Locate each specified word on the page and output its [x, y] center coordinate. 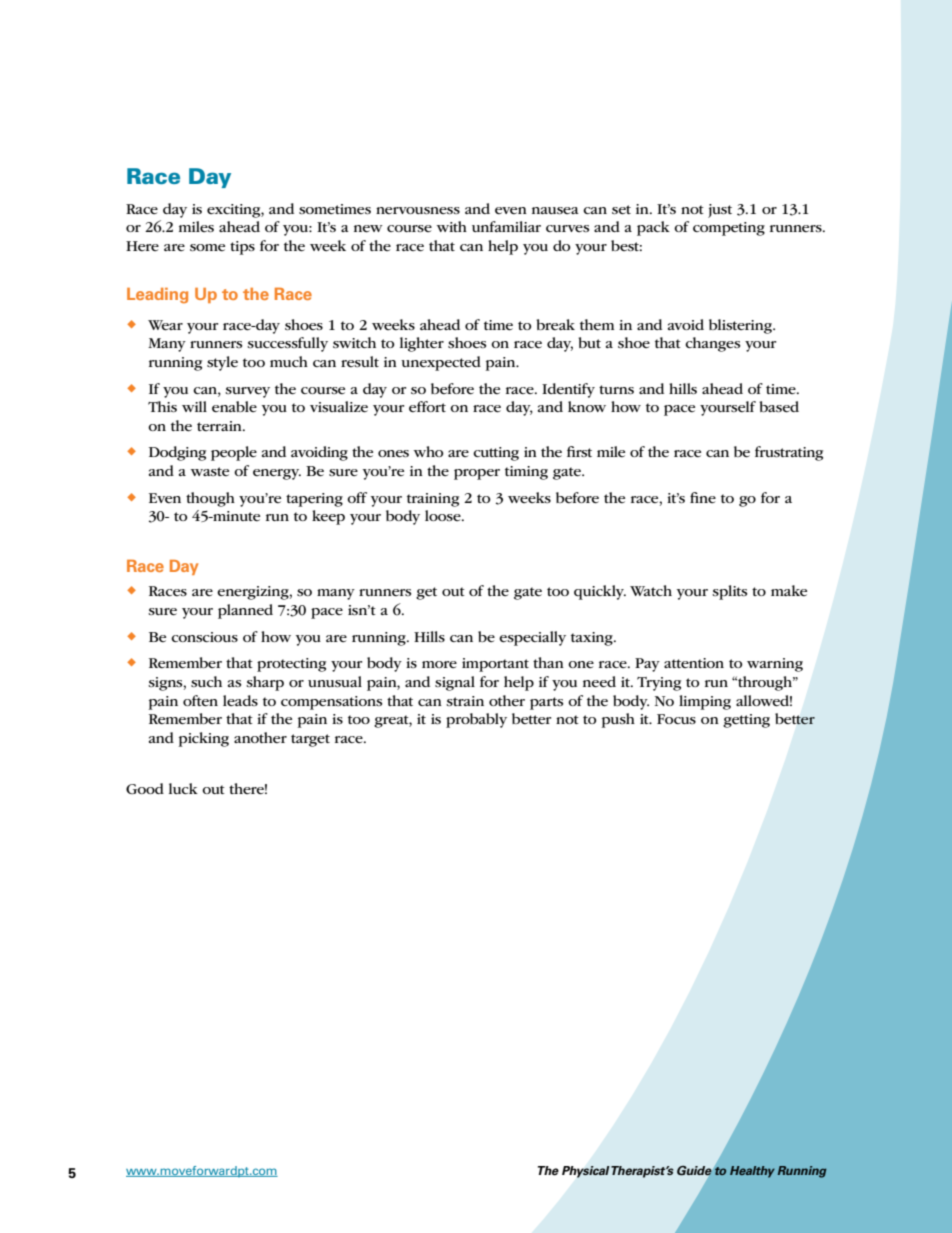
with [452, 226]
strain [465, 701]
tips [242, 248]
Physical [586, 1172]
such [206, 681]
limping [705, 702]
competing [729, 229]
